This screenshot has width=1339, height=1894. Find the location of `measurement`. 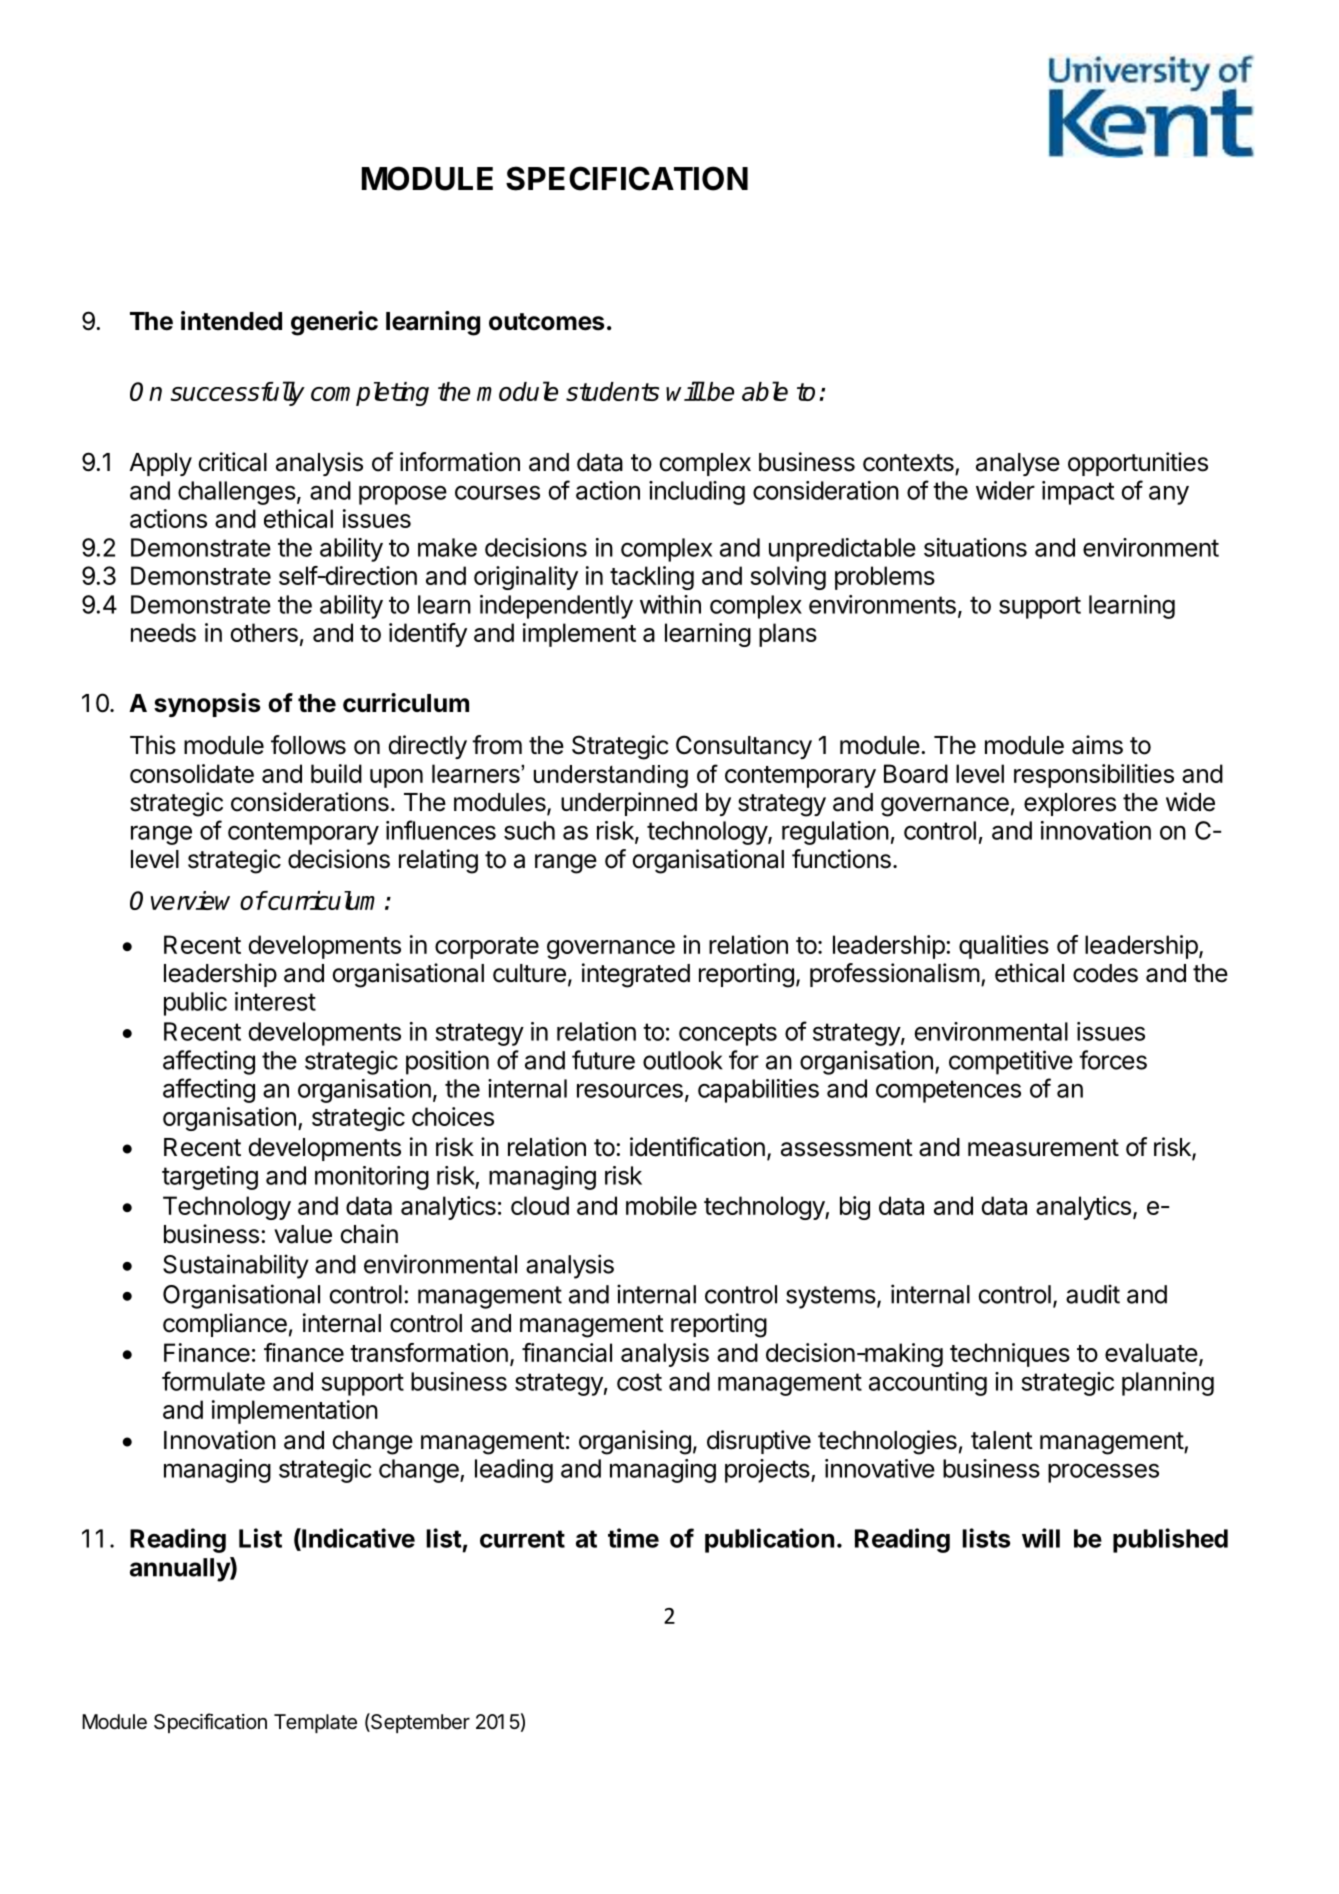

measurement is located at coordinates (1043, 1148).
